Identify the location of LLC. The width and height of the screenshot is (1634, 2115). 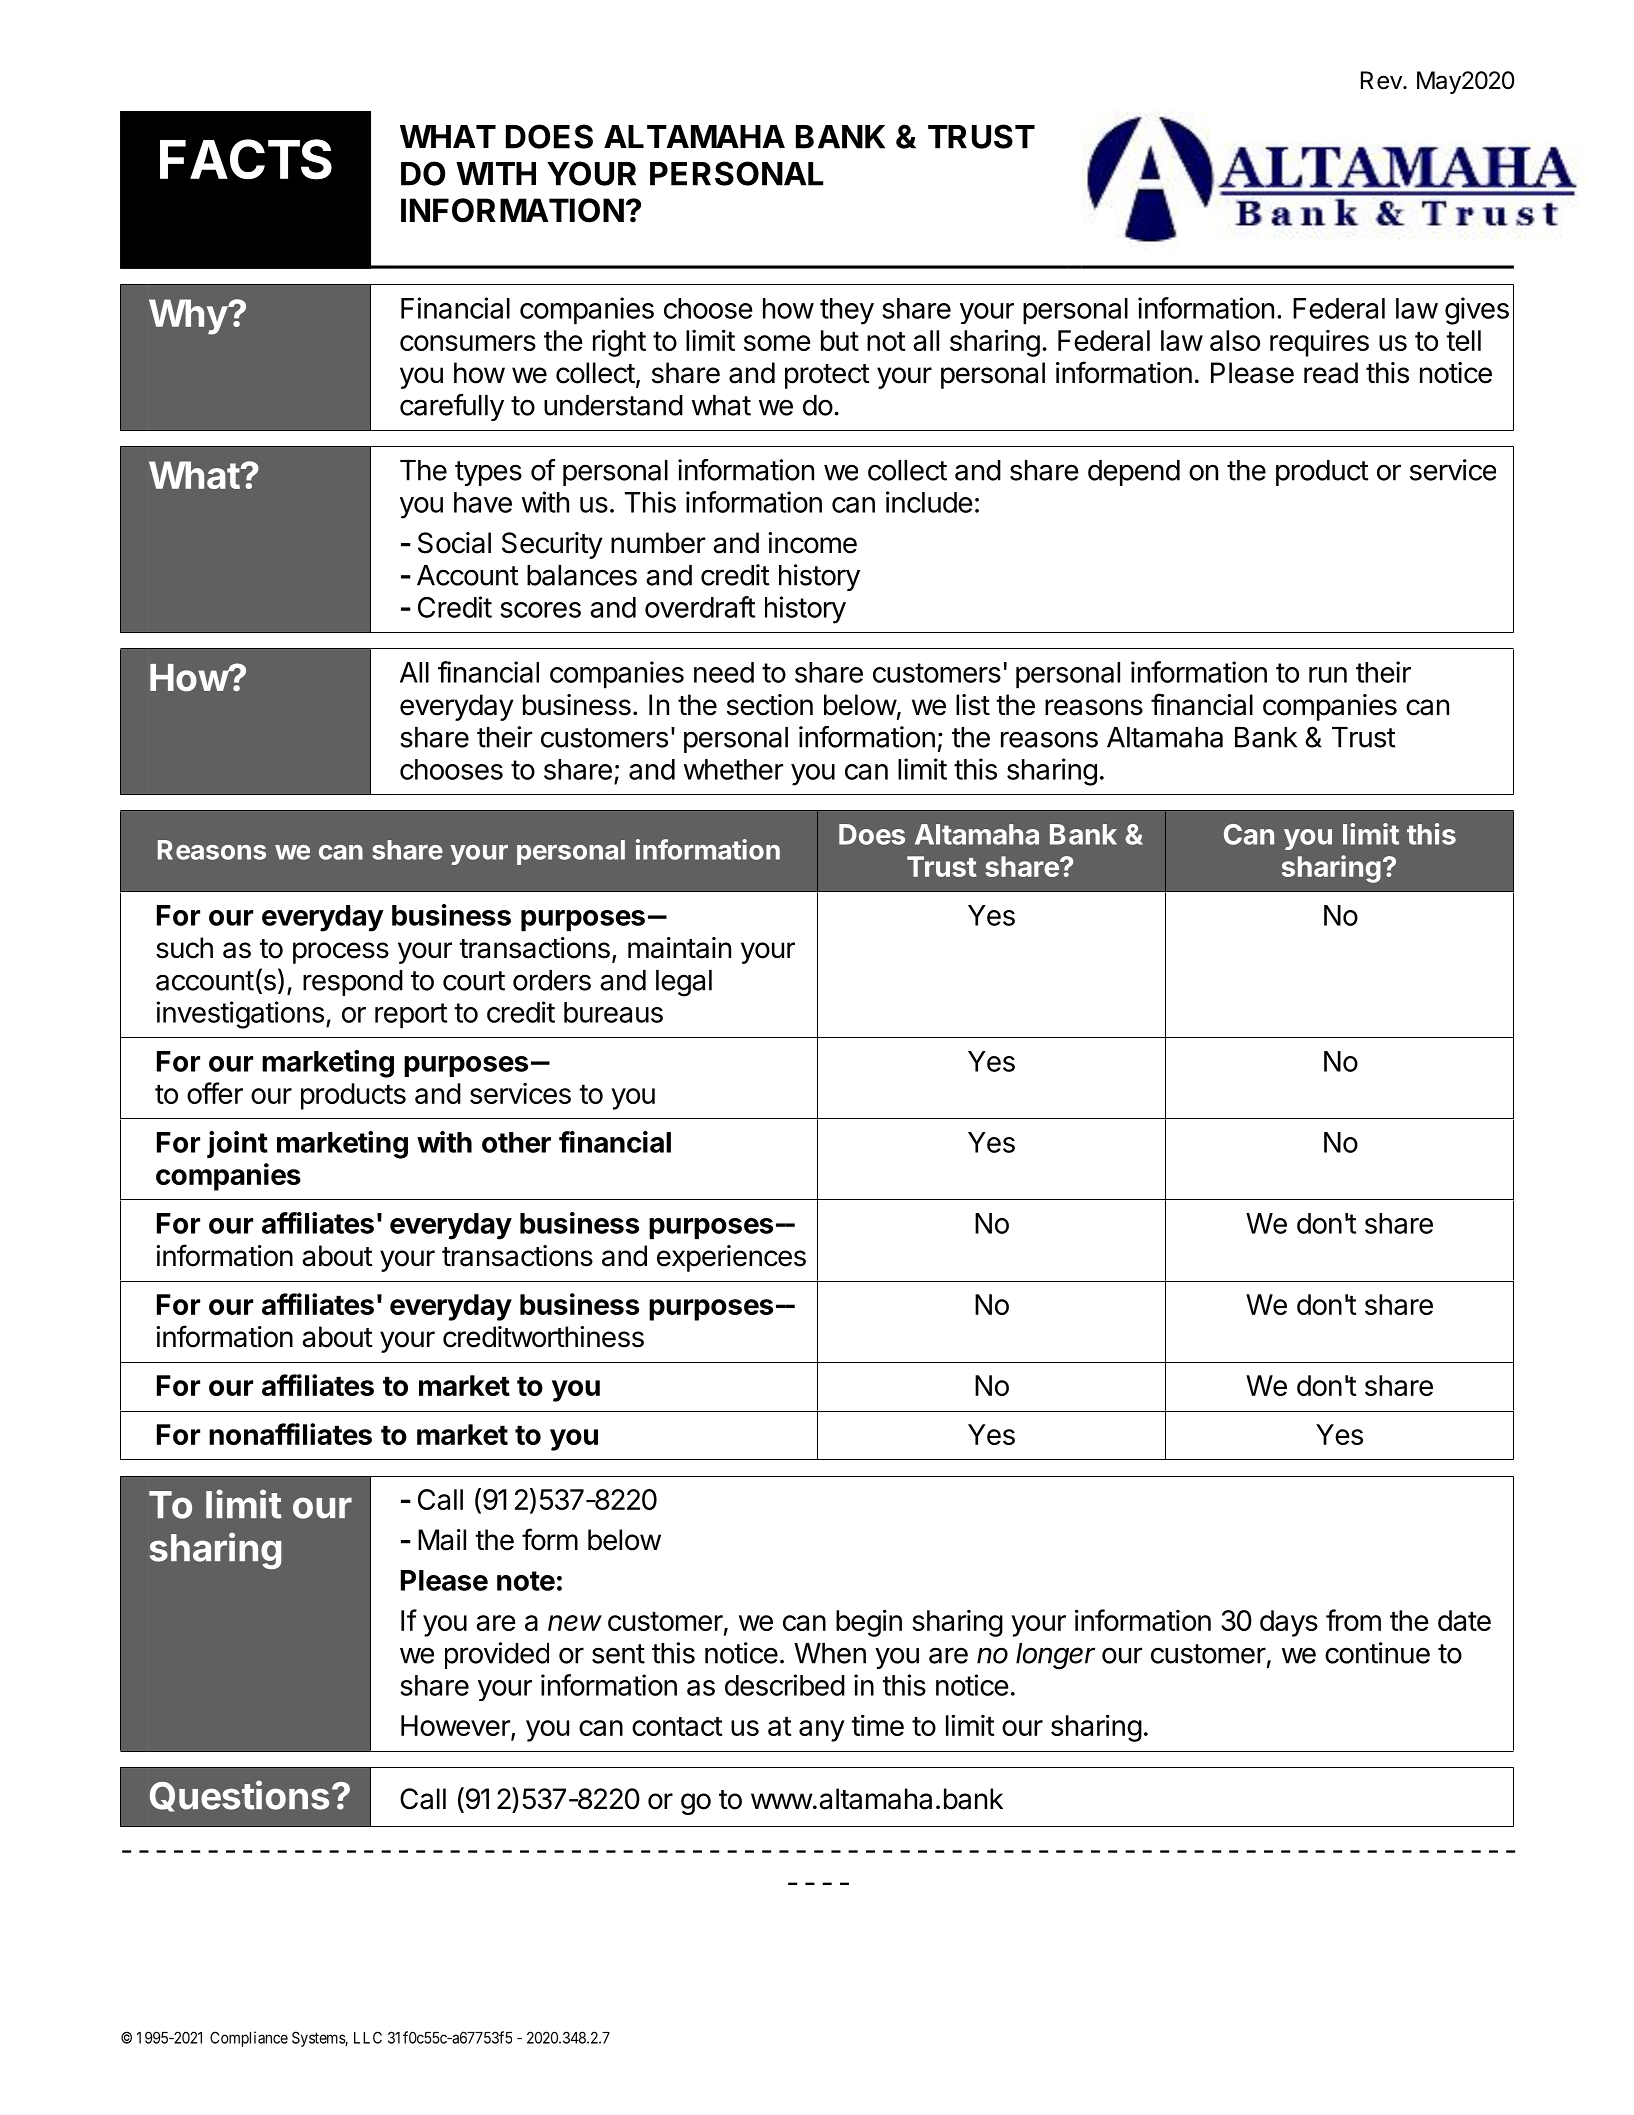
(368, 2037).
